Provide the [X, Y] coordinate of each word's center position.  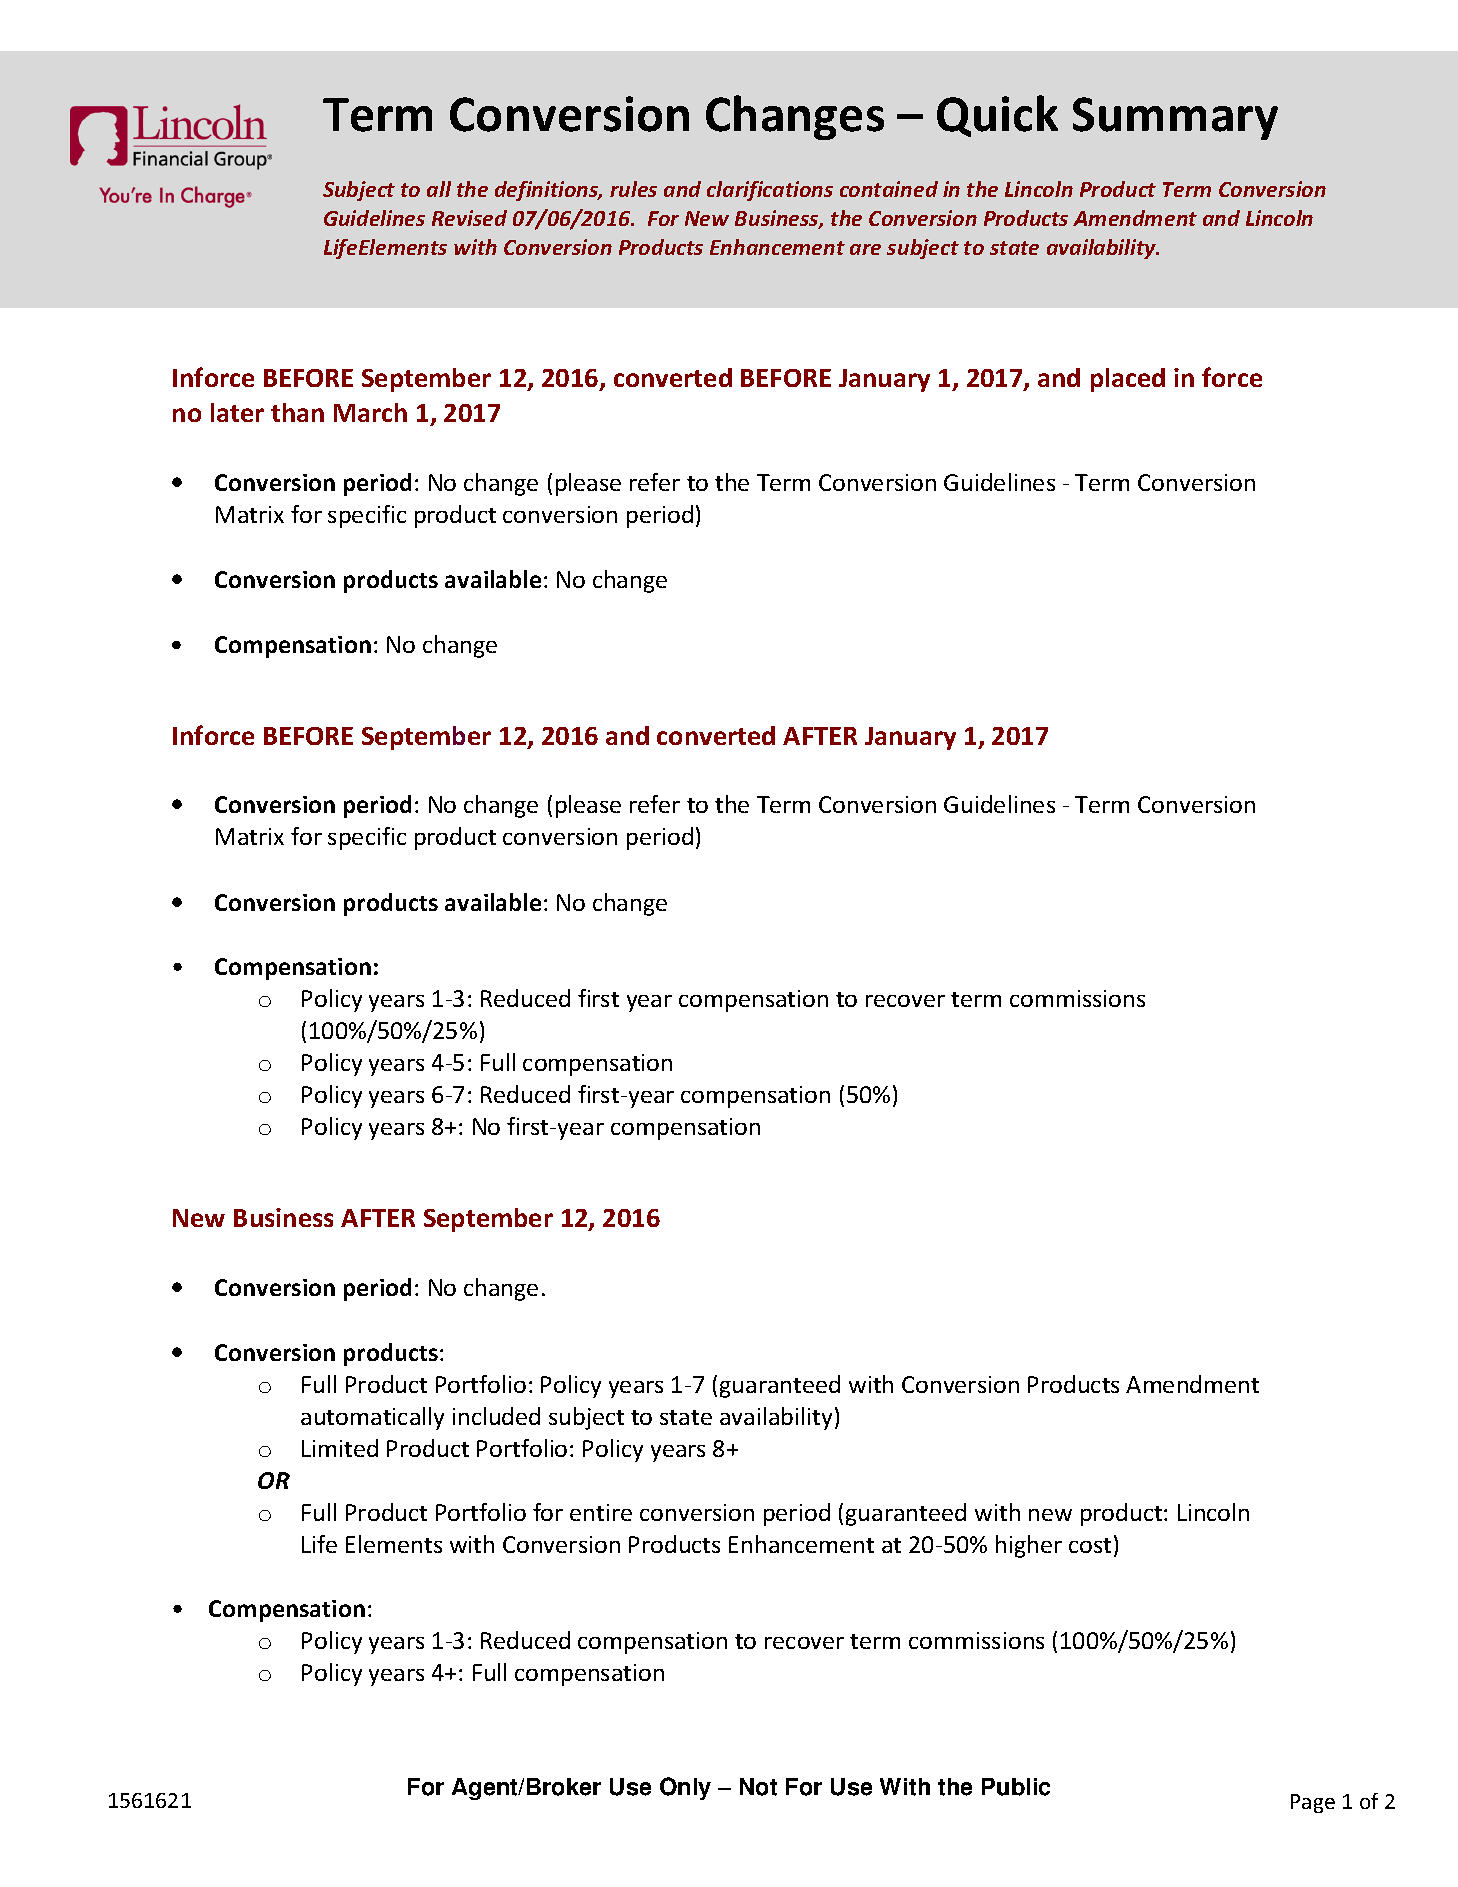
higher [1029, 1546]
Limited [340, 1448]
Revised [469, 218]
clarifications [770, 191]
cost [1090, 1545]
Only [685, 1788]
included [496, 1416]
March [370, 412]
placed [1128, 380]
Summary [1175, 118]
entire [601, 1512]
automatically [372, 1418]
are [865, 249]
